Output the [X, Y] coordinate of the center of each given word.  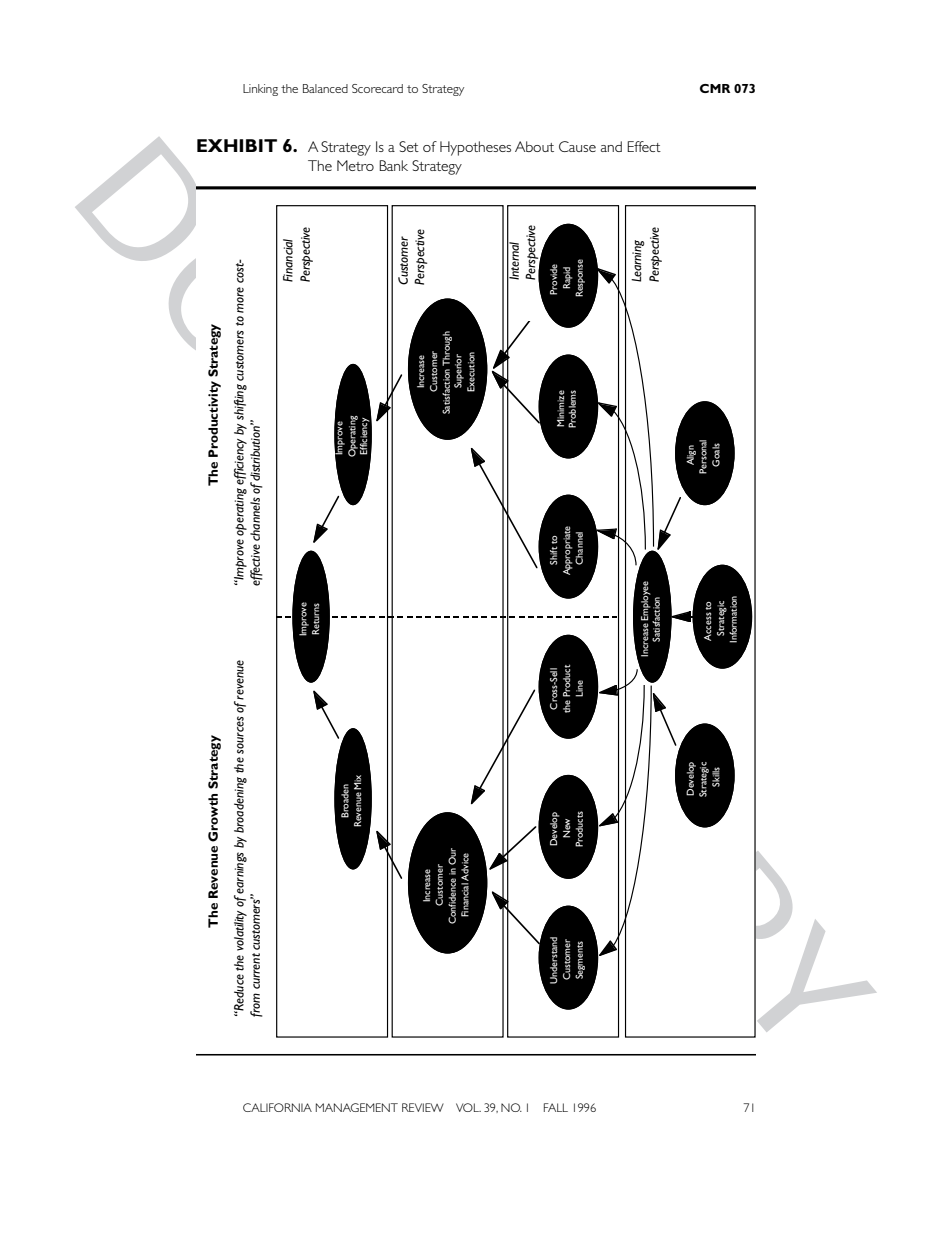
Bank [393, 165]
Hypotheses [475, 148]
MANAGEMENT [357, 1107]
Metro [355, 165]
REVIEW [423, 1107]
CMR [715, 88]
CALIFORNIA [277, 1107]
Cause [577, 146]
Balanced [325, 88]
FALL [556, 1107]
